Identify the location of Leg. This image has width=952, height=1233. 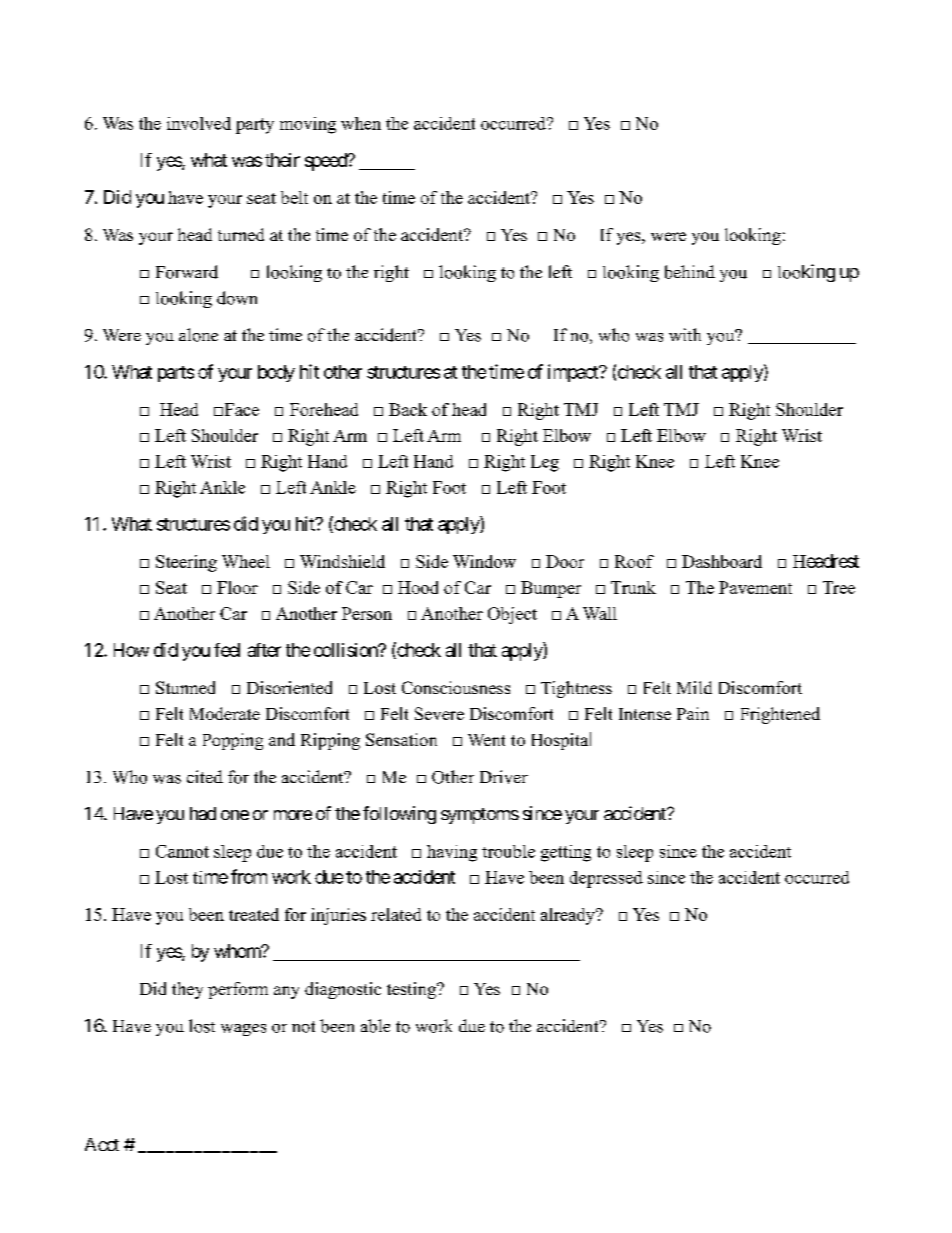
(545, 463).
